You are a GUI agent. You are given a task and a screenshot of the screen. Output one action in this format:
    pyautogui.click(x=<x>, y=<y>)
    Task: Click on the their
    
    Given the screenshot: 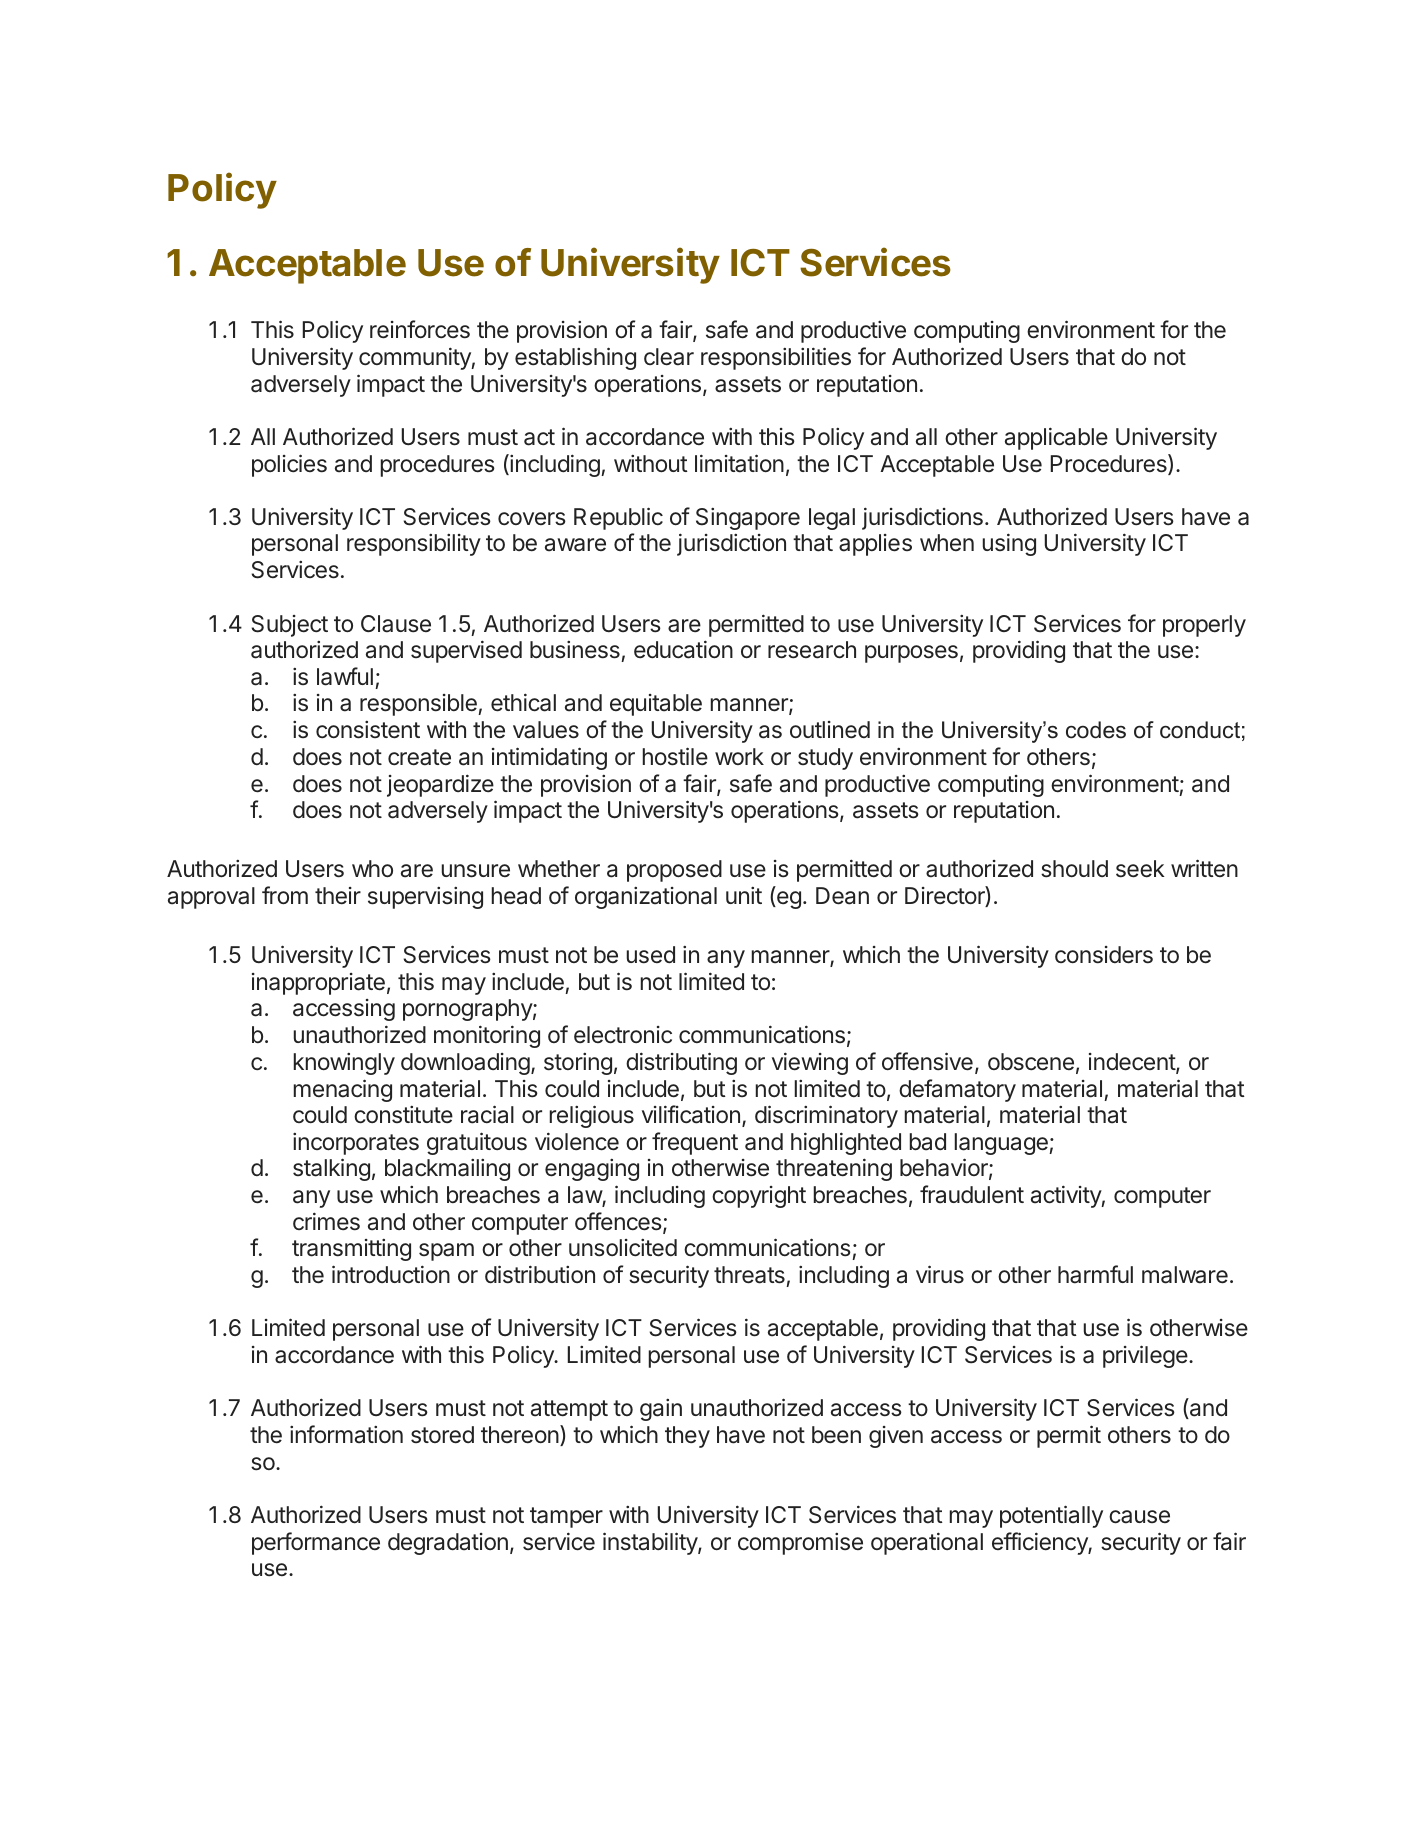 What is the action you would take?
    pyautogui.click(x=338, y=896)
